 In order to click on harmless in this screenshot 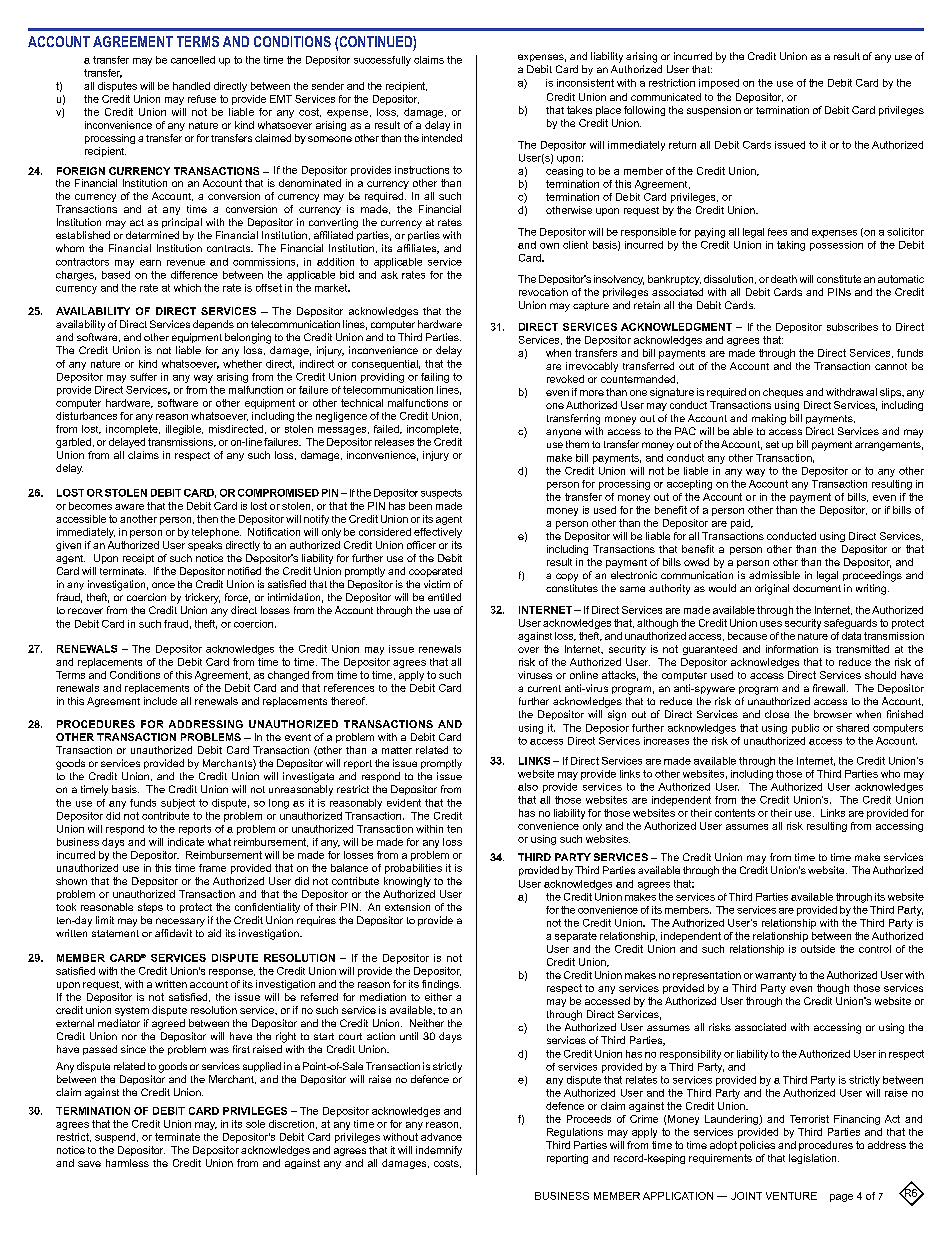, I will do `click(127, 1163)`.
